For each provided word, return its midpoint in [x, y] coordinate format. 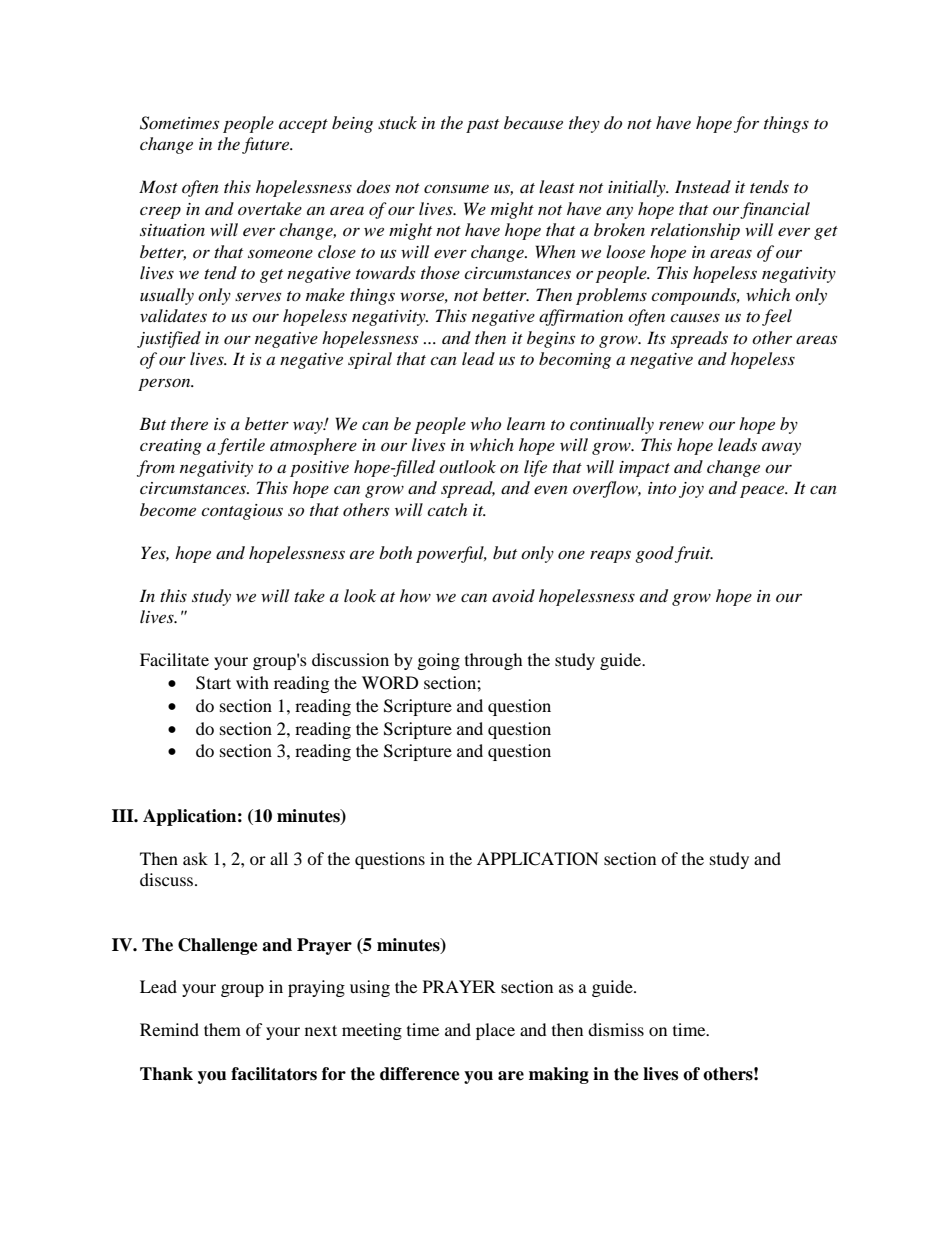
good [655, 554]
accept [303, 126]
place [495, 1031]
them [222, 1029]
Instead [703, 186]
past [482, 126]
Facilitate [174, 659]
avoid [513, 595]
